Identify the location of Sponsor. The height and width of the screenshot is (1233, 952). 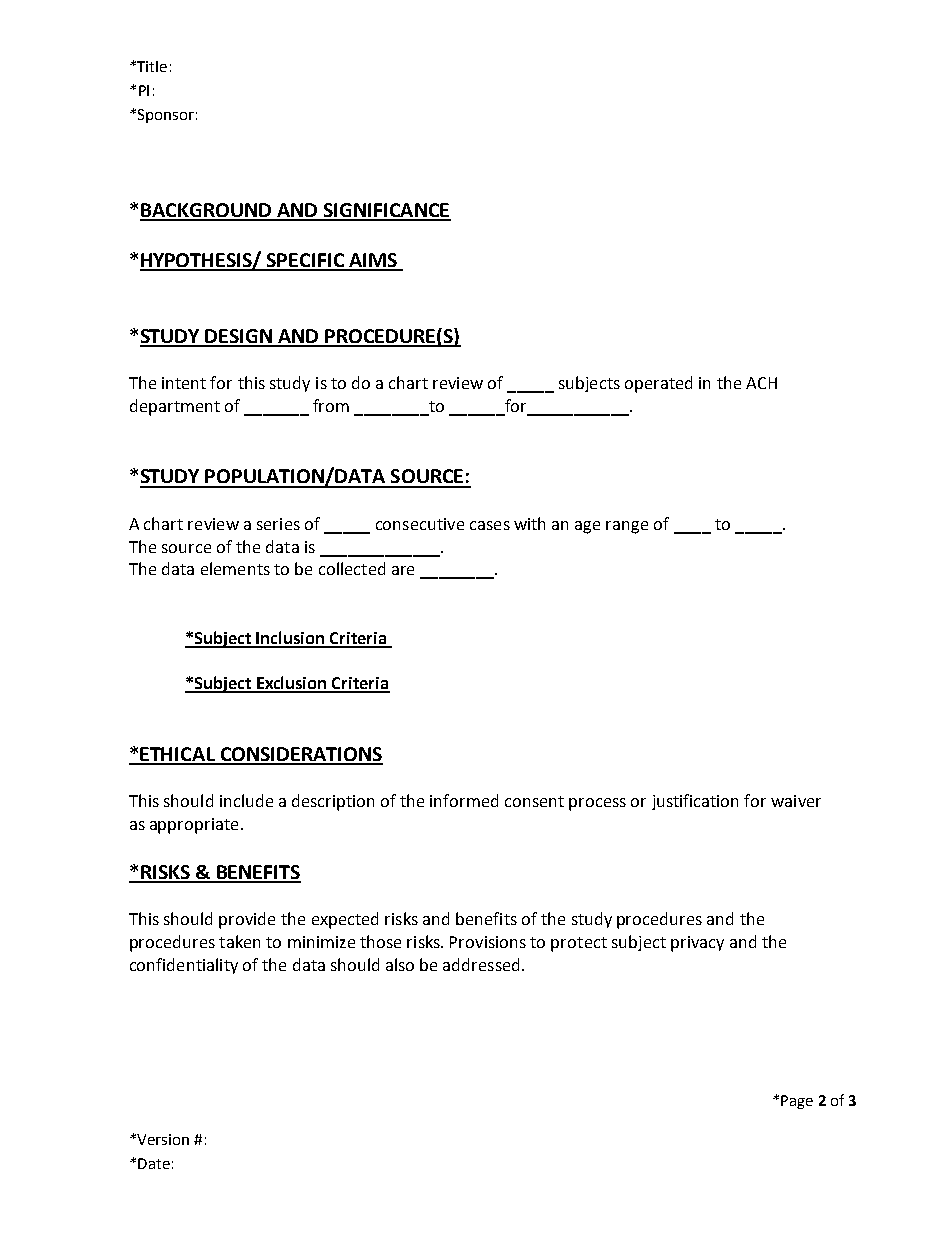
(166, 116).
